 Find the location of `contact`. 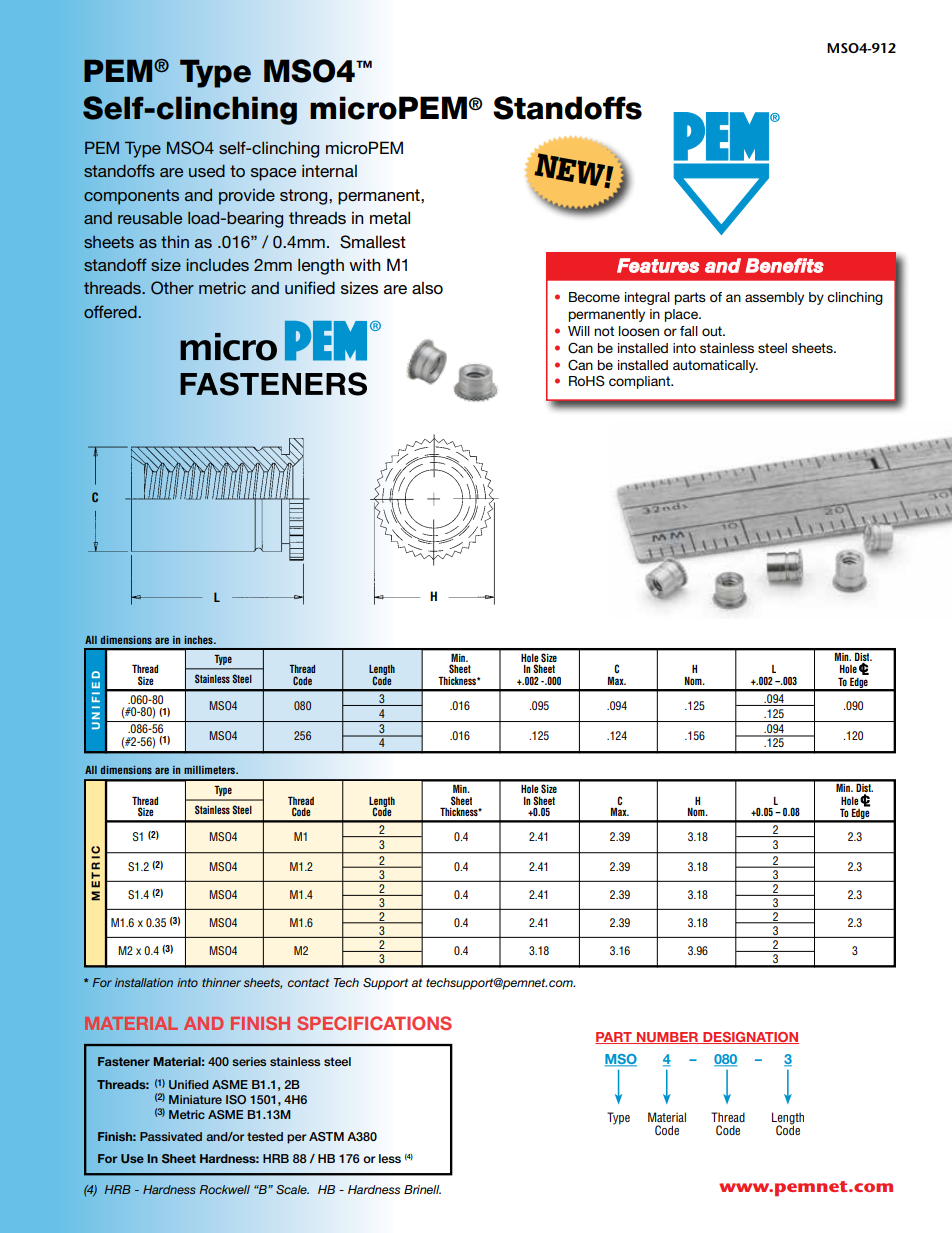

contact is located at coordinates (308, 982).
